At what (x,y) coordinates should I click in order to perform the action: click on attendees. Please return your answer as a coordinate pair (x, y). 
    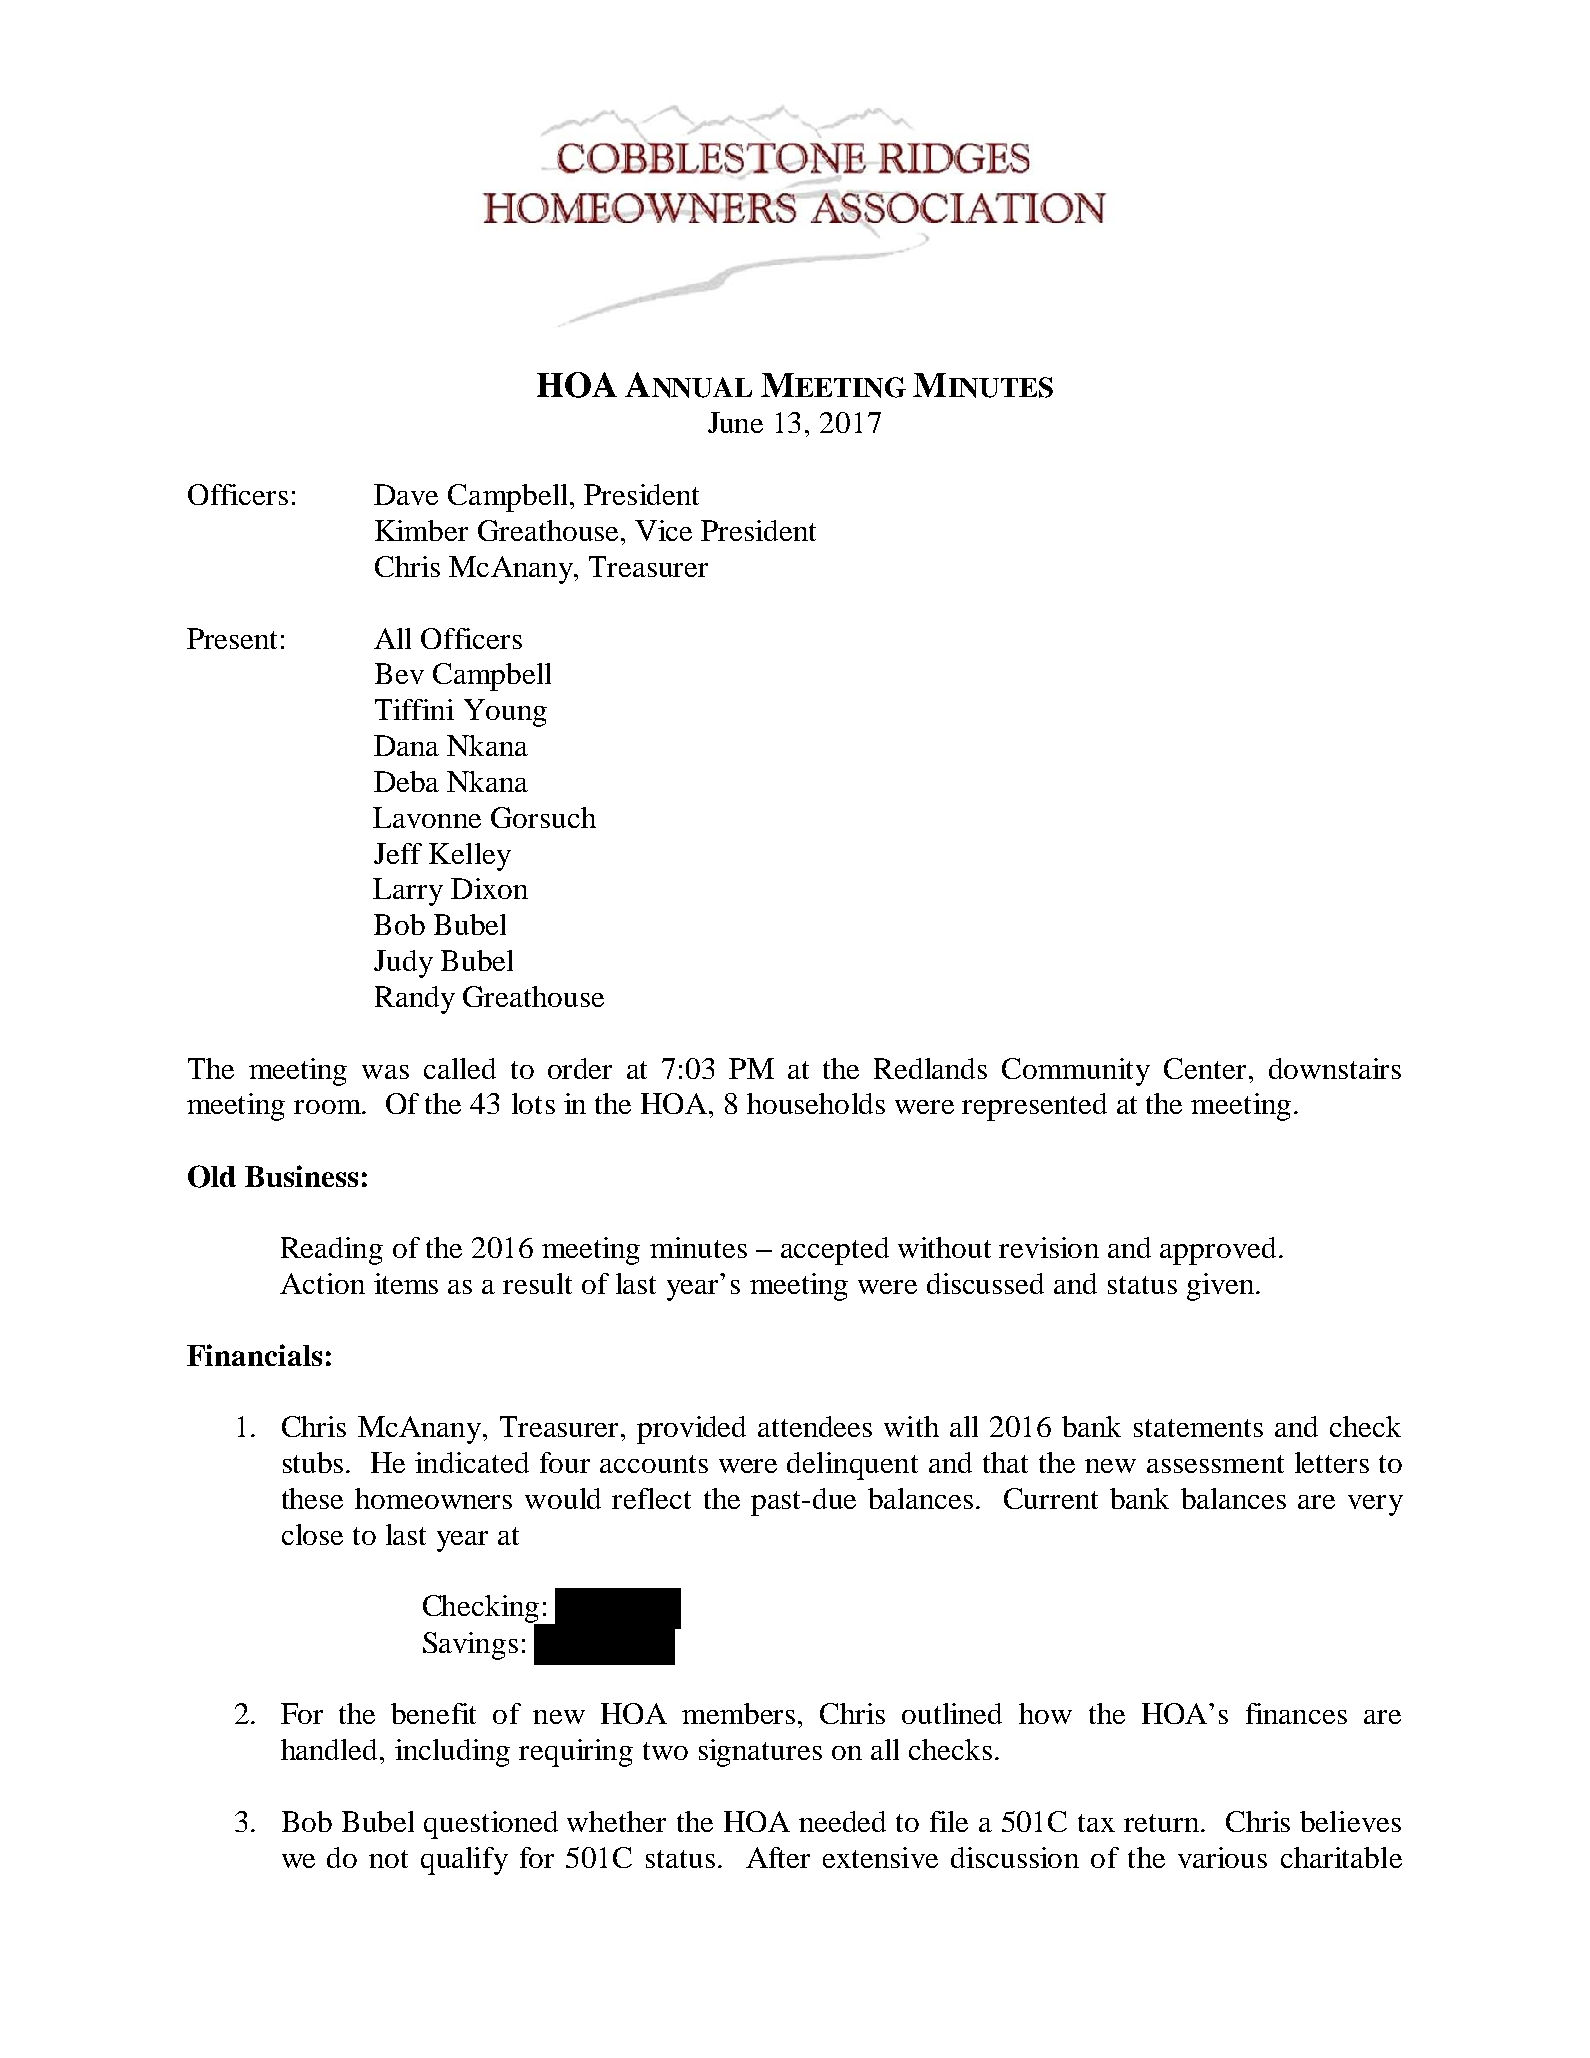
    Looking at the image, I should click on (815, 1426).
